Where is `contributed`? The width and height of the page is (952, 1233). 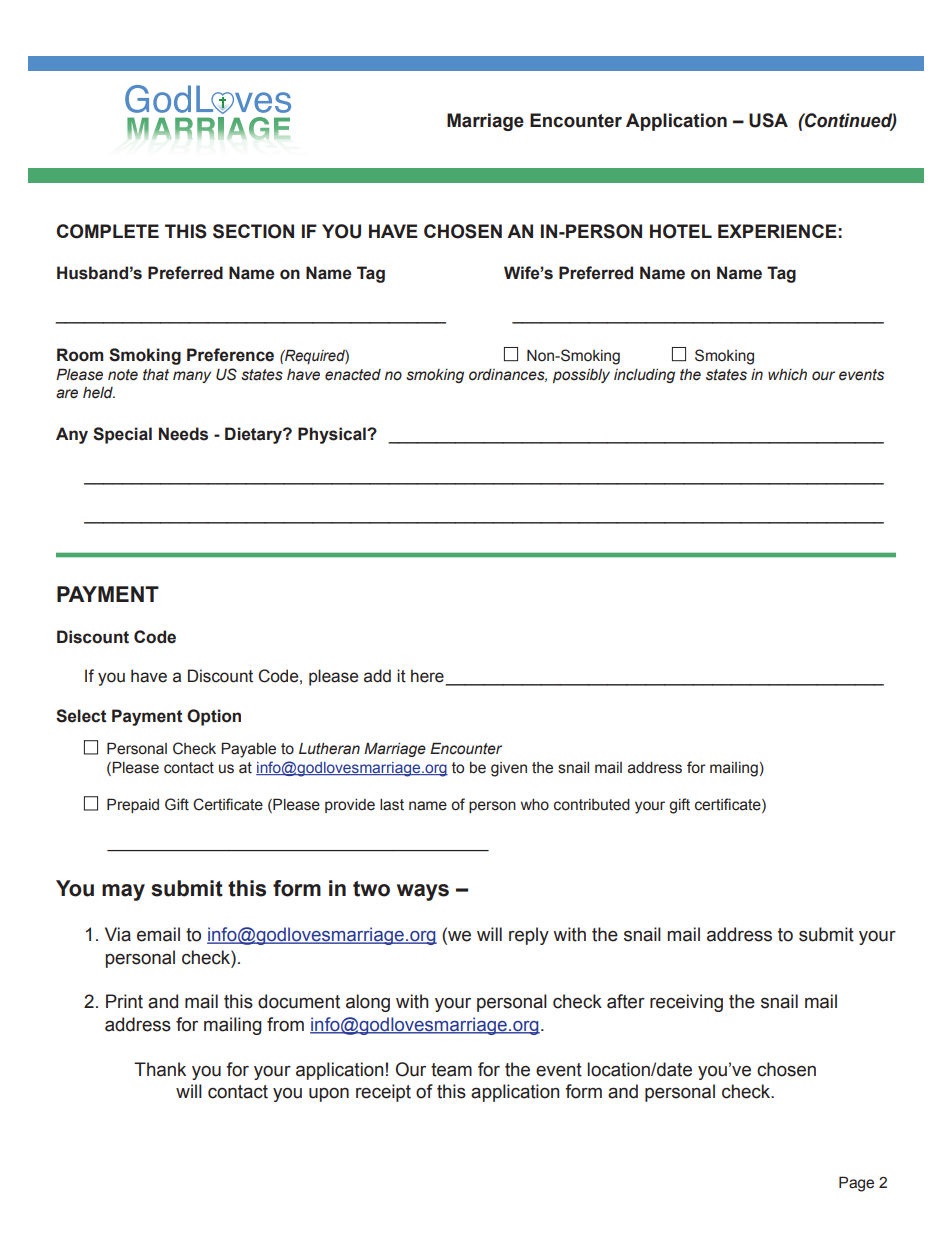 contributed is located at coordinates (592, 805).
